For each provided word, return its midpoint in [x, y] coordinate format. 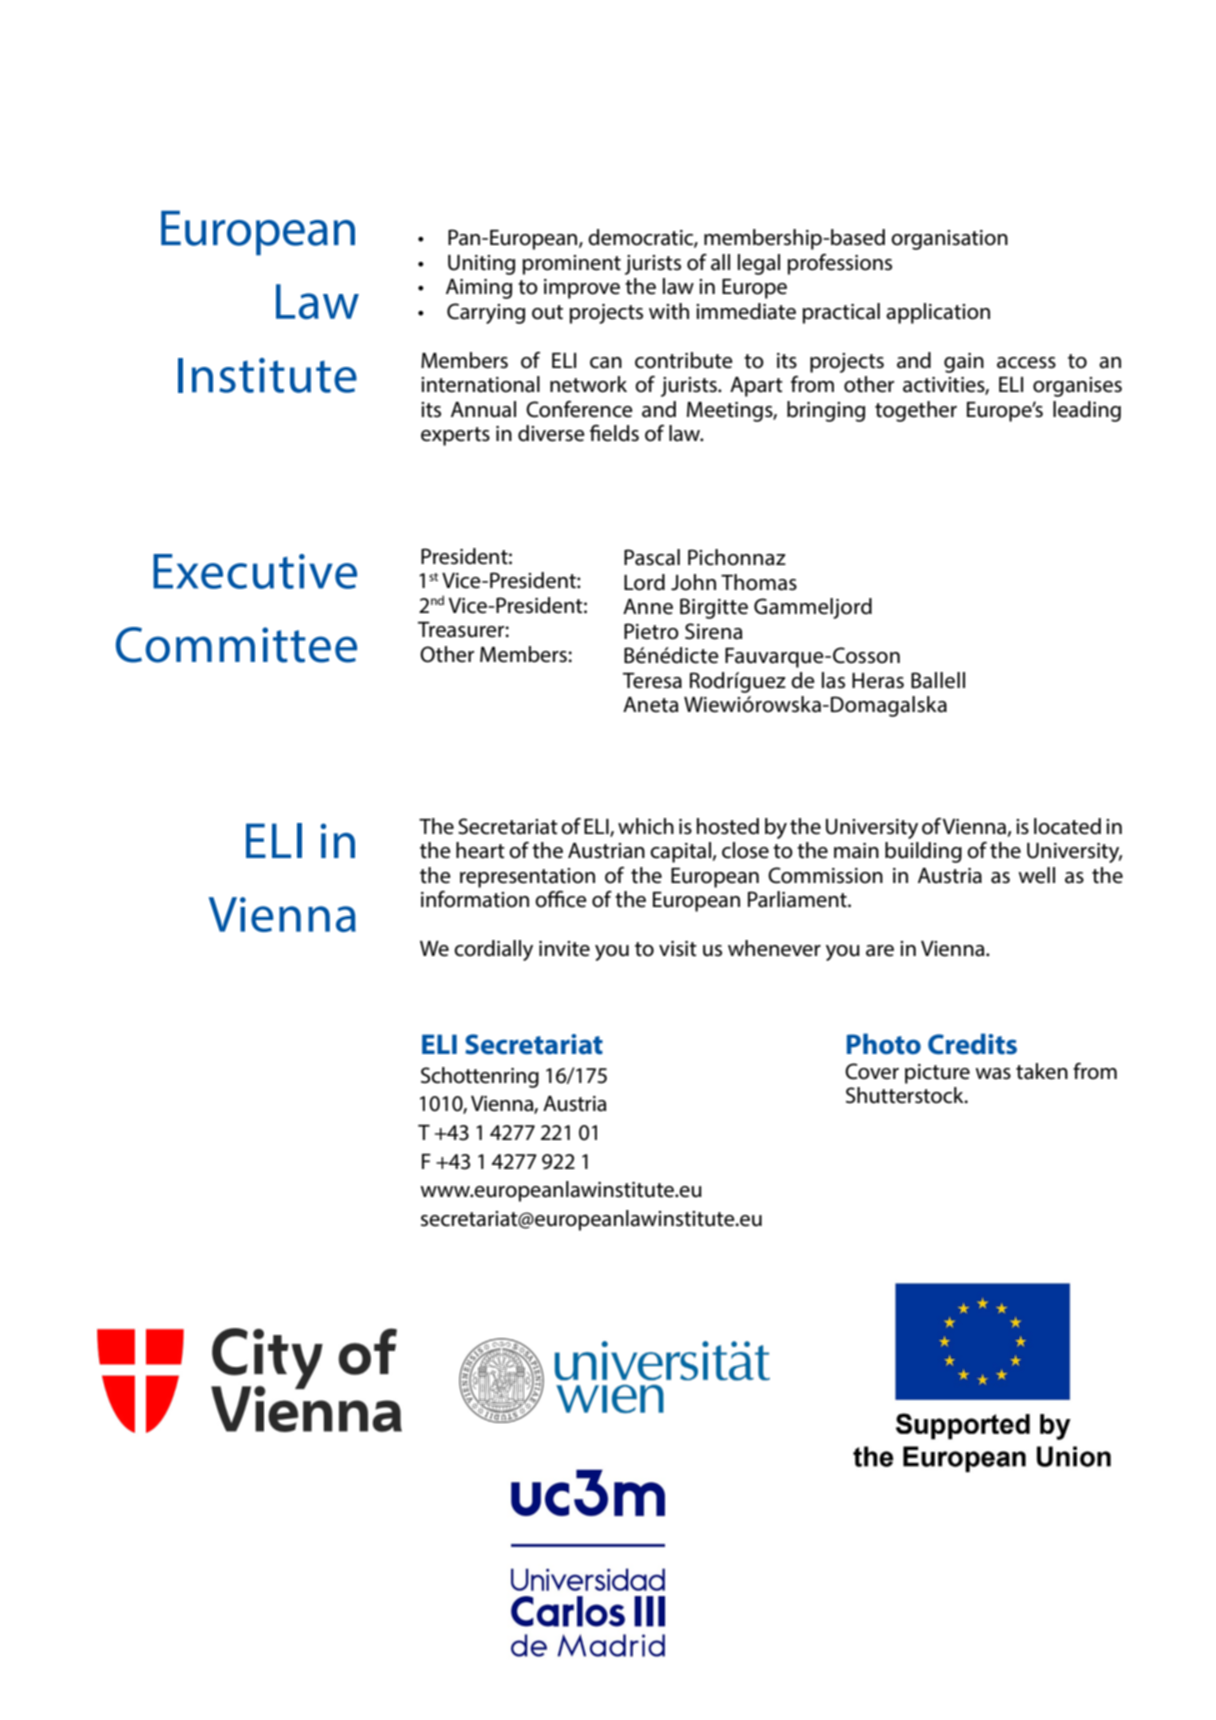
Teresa [652, 681]
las [833, 680]
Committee [236, 645]
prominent [571, 265]
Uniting [481, 265]
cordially [493, 950]
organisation [949, 240]
